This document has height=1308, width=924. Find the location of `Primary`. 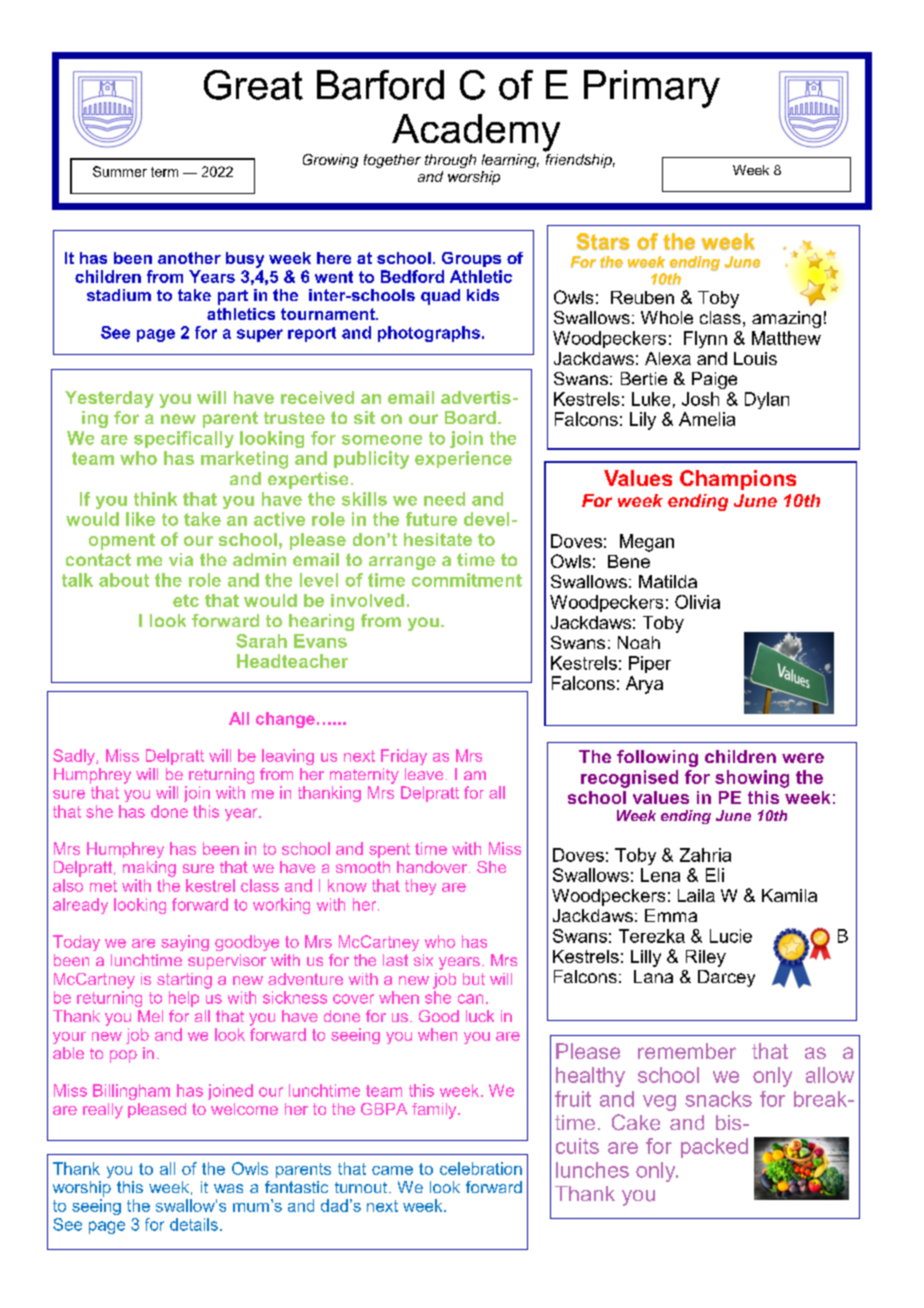

Primary is located at coordinates (652, 89).
